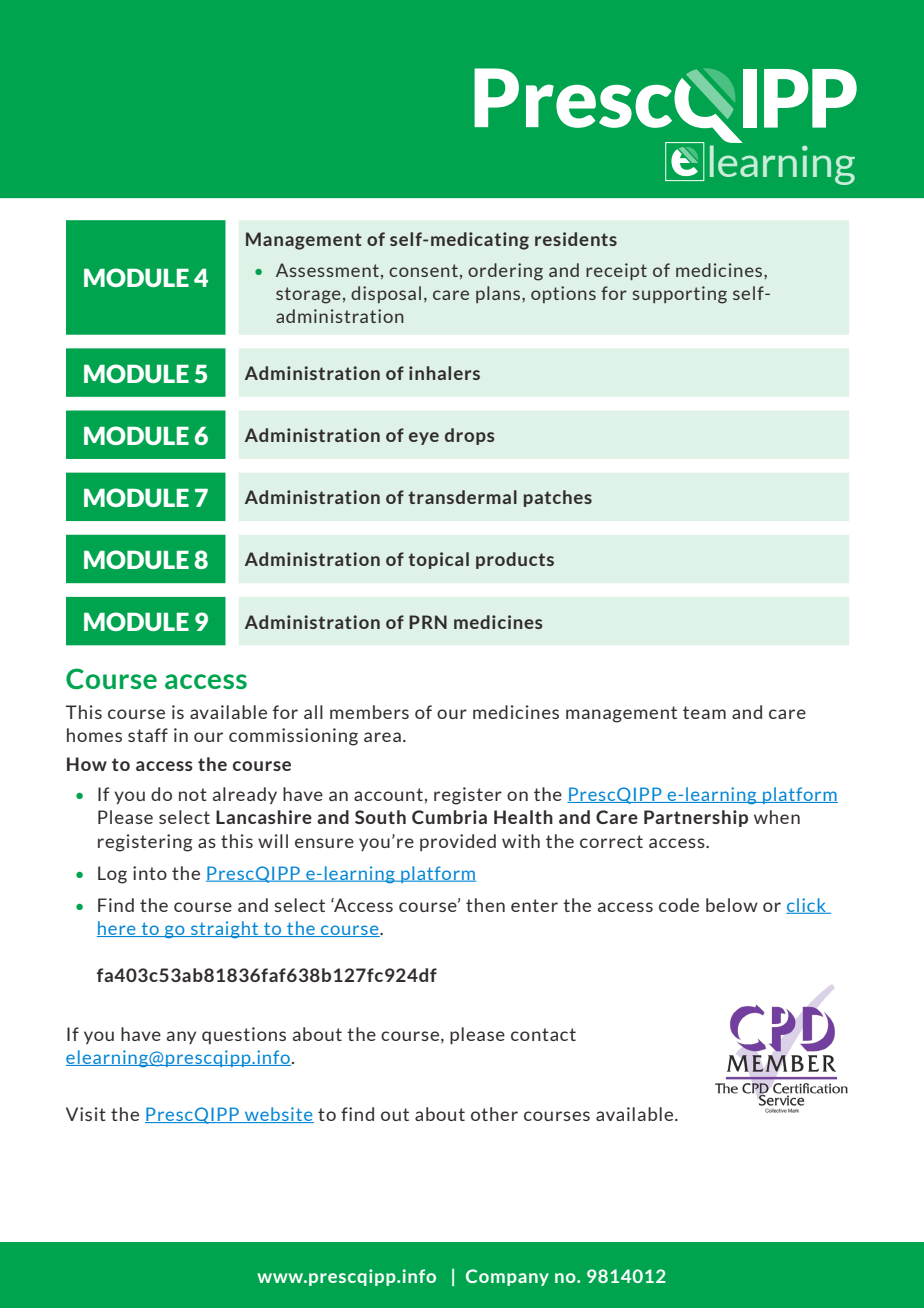  Describe the element at coordinates (558, 498) in the document. I see `patches` at that location.
